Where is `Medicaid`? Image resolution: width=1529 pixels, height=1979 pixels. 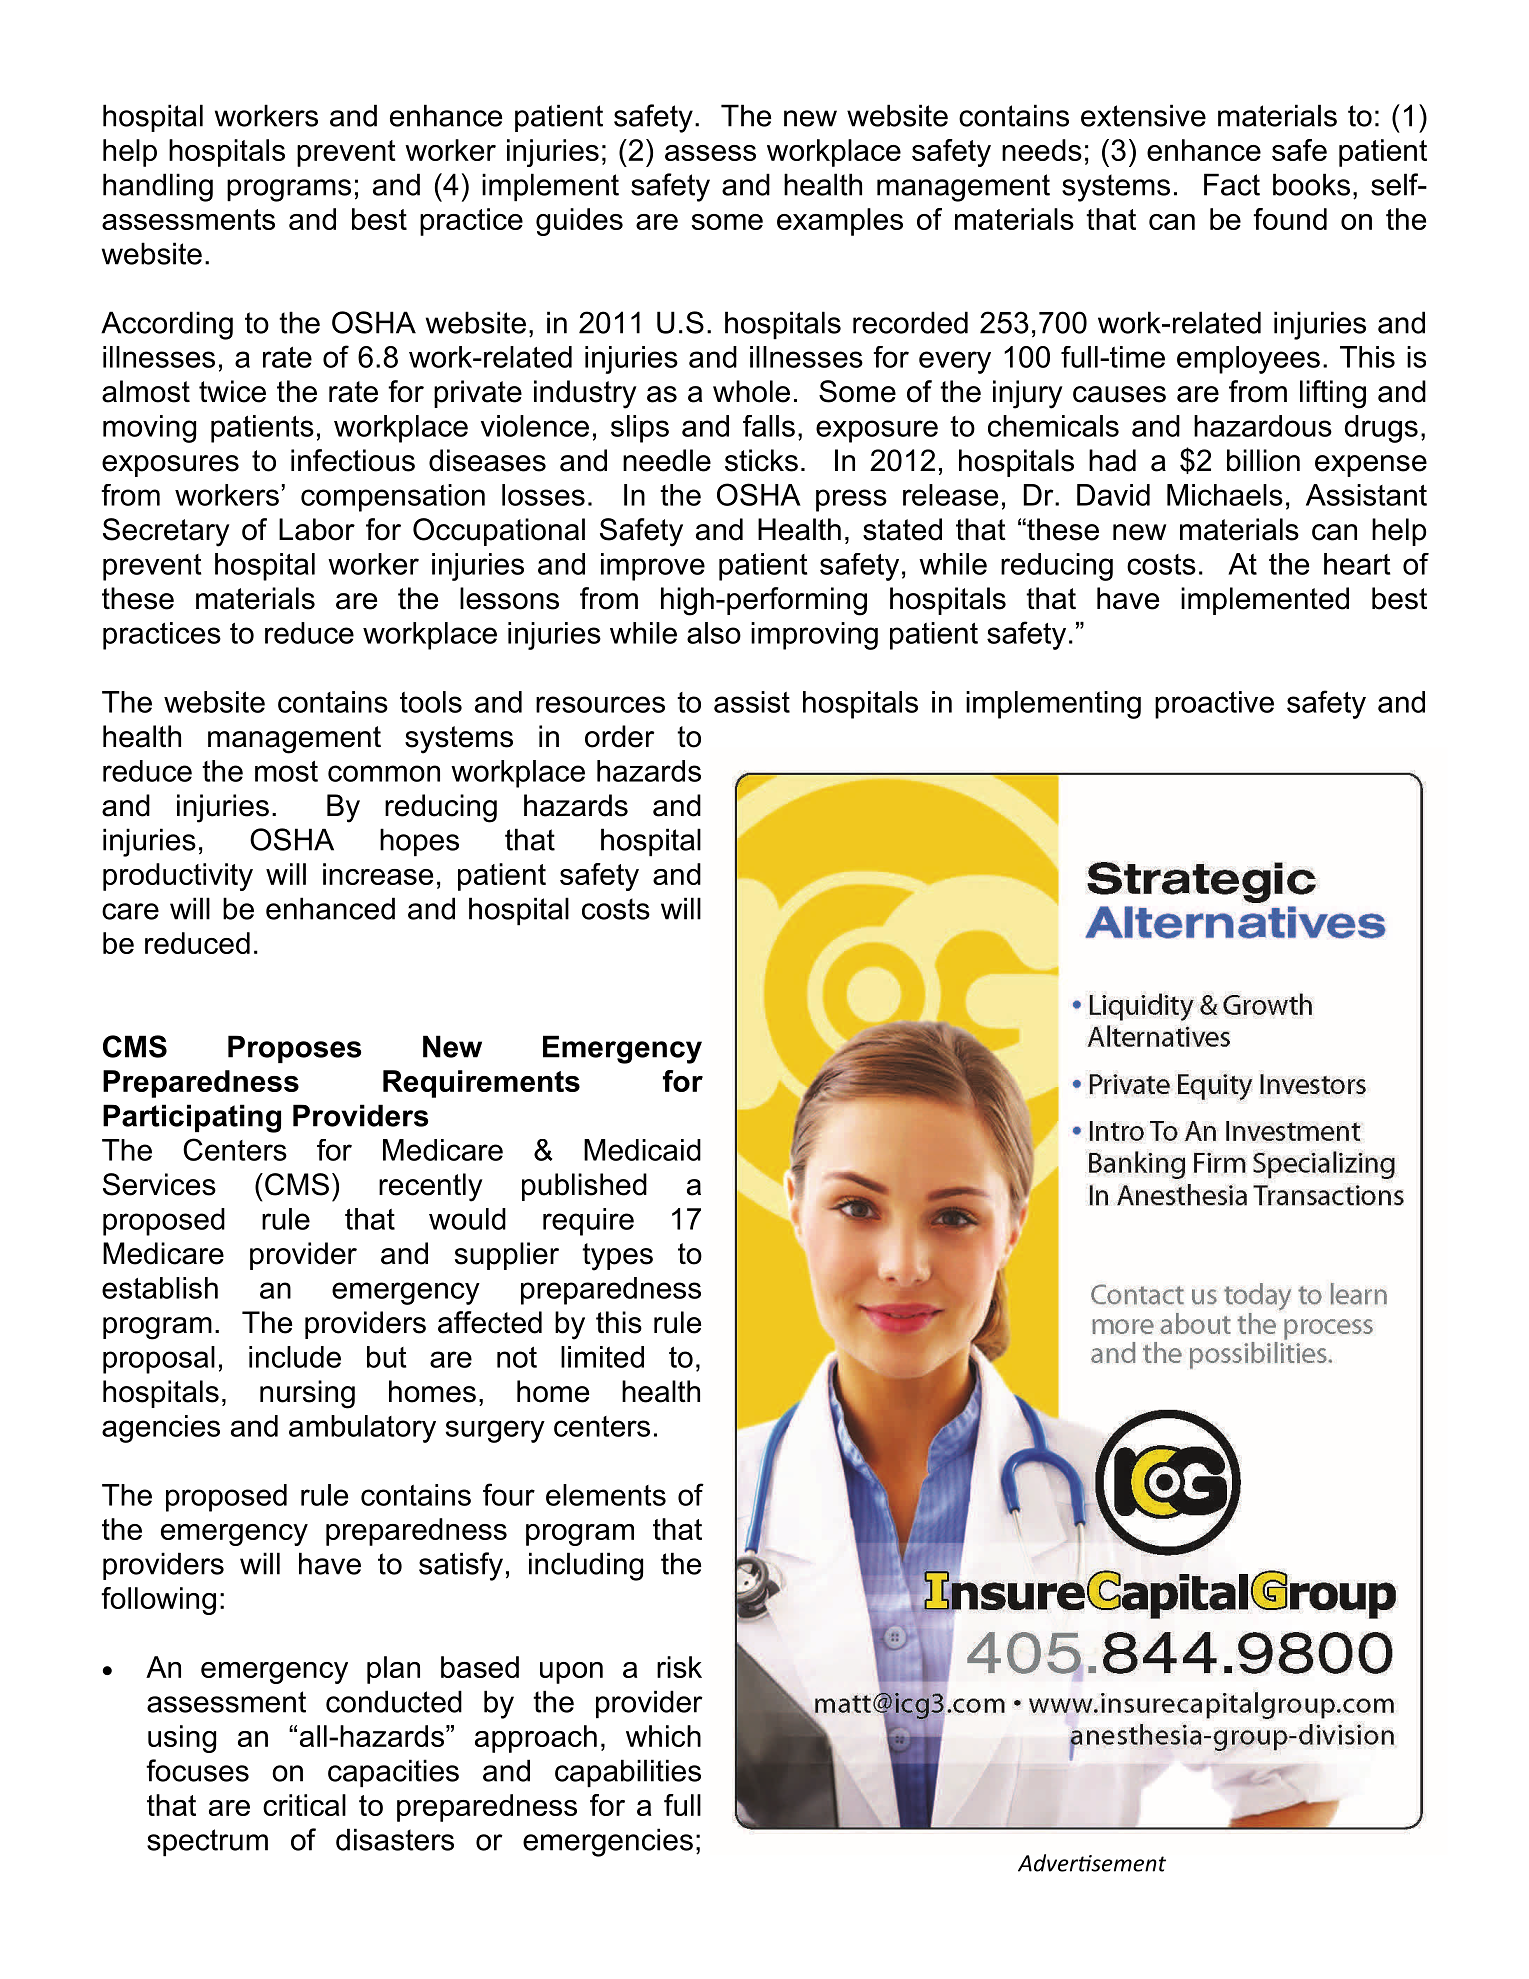 Medicaid is located at coordinates (642, 1150).
